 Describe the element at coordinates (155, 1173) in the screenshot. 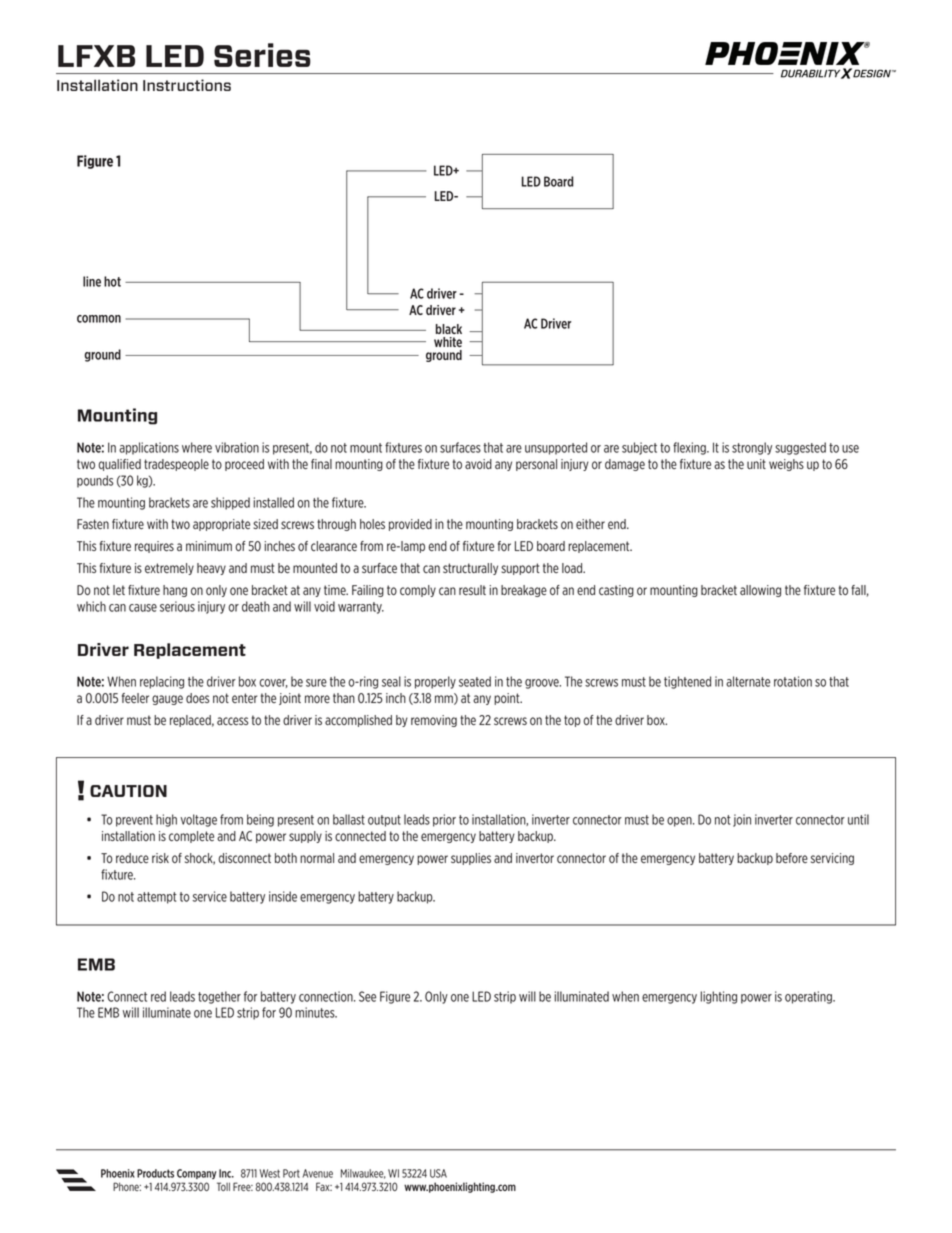

I see `Products` at that location.
